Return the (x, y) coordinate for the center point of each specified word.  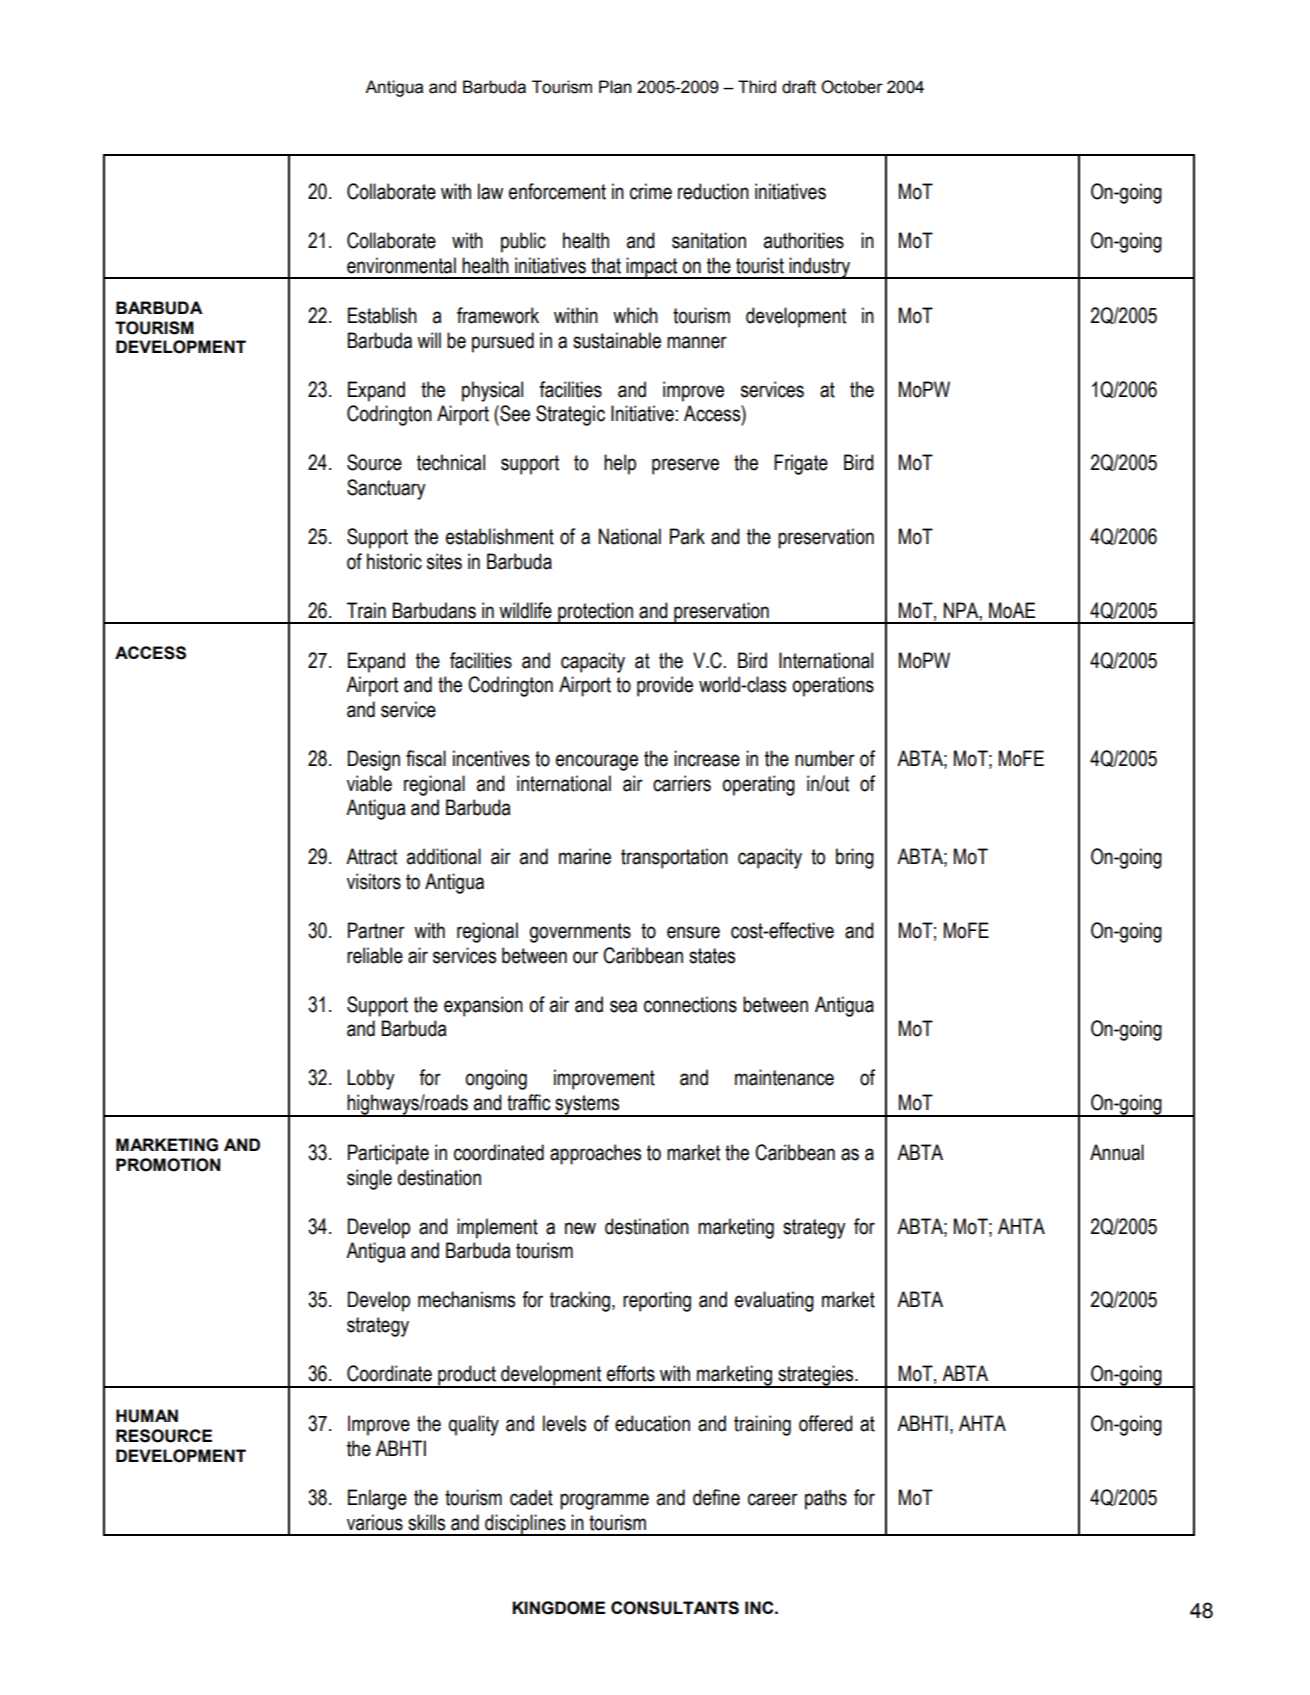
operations (833, 686)
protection (596, 613)
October (852, 87)
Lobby (371, 1079)
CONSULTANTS (675, 1608)
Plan (615, 87)
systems (587, 1106)
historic (394, 561)
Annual (1117, 1152)
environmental (401, 265)
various (375, 1522)
